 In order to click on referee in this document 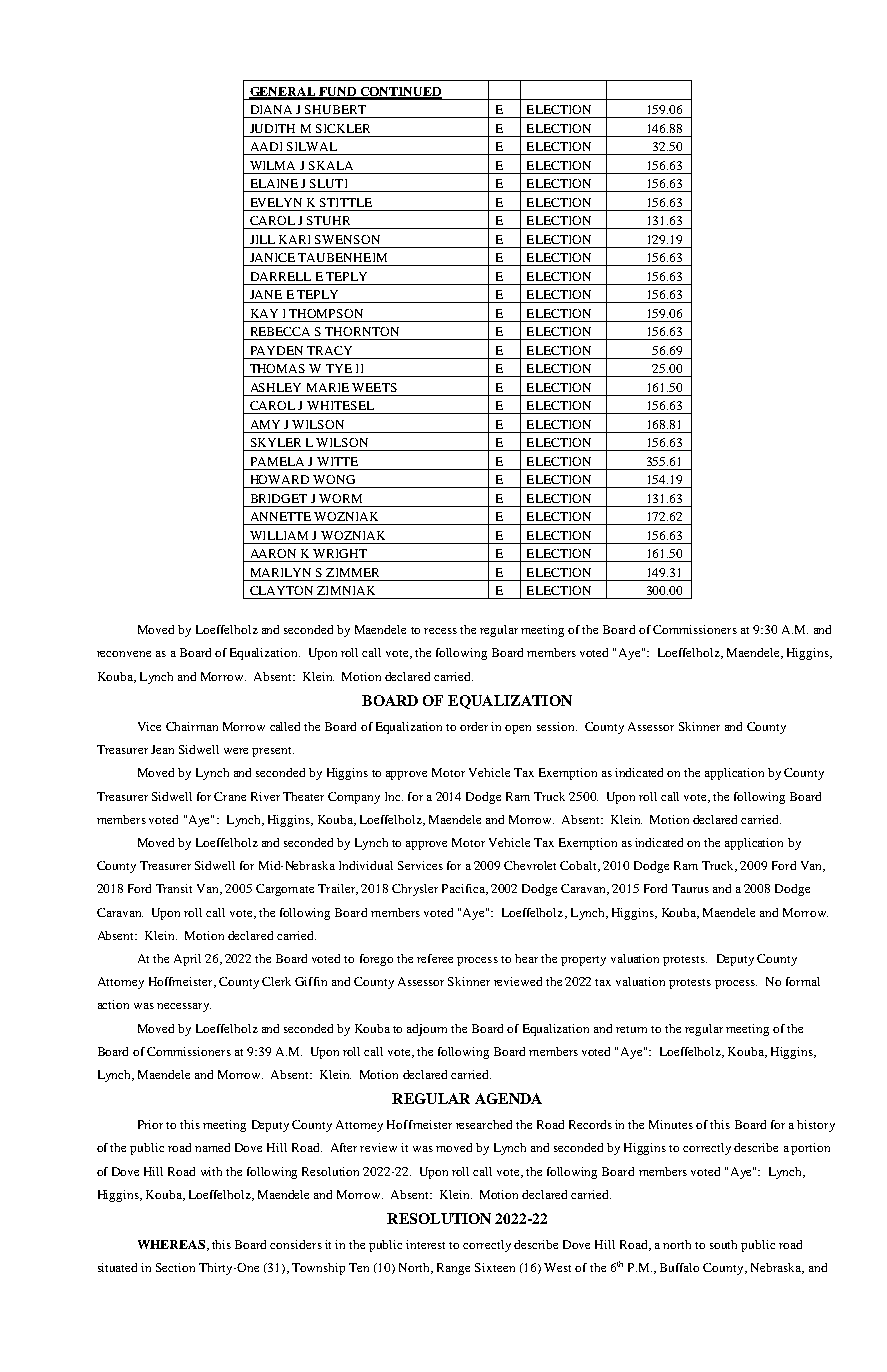, I will do `click(435, 958)`.
